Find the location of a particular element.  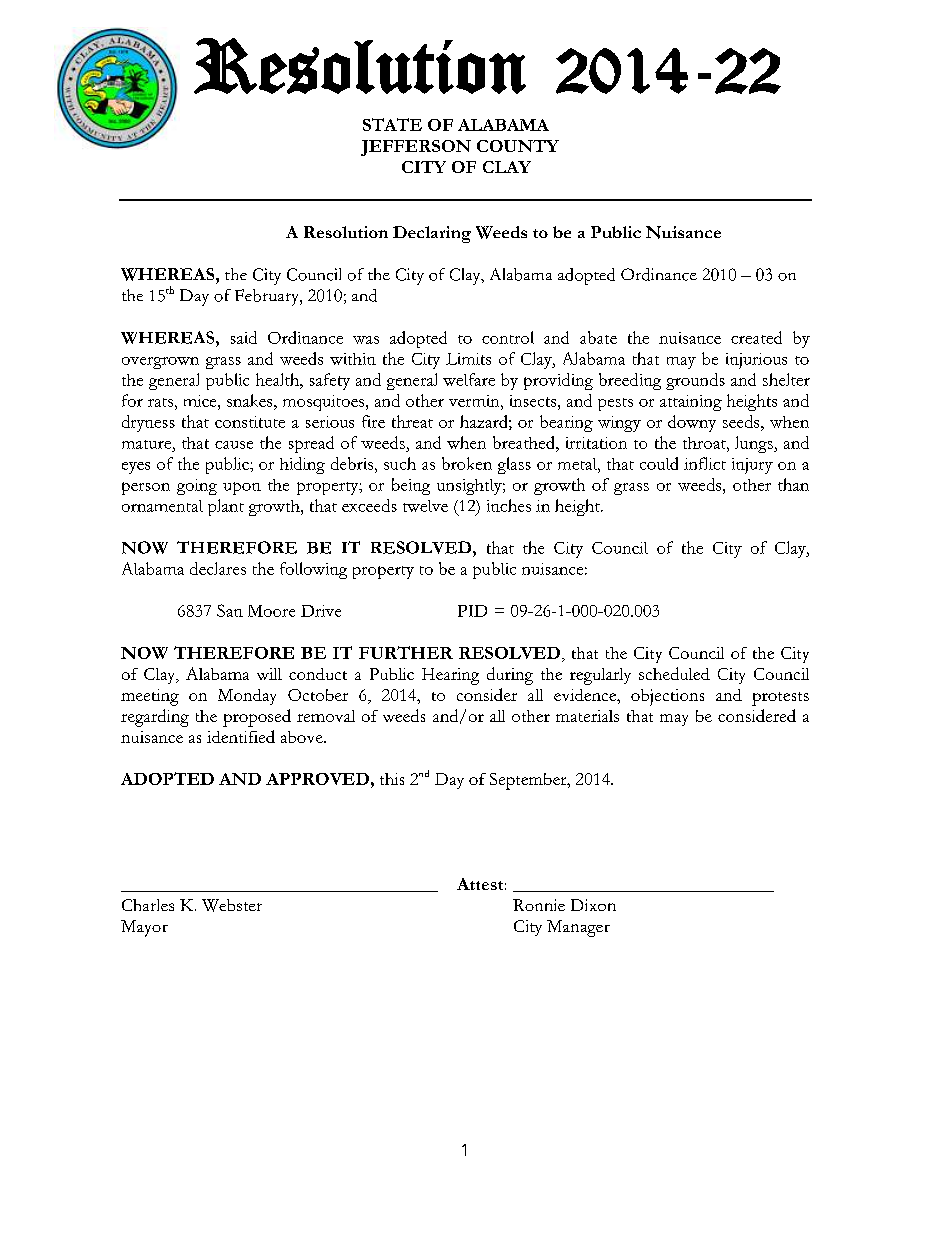

Webster is located at coordinates (232, 905).
